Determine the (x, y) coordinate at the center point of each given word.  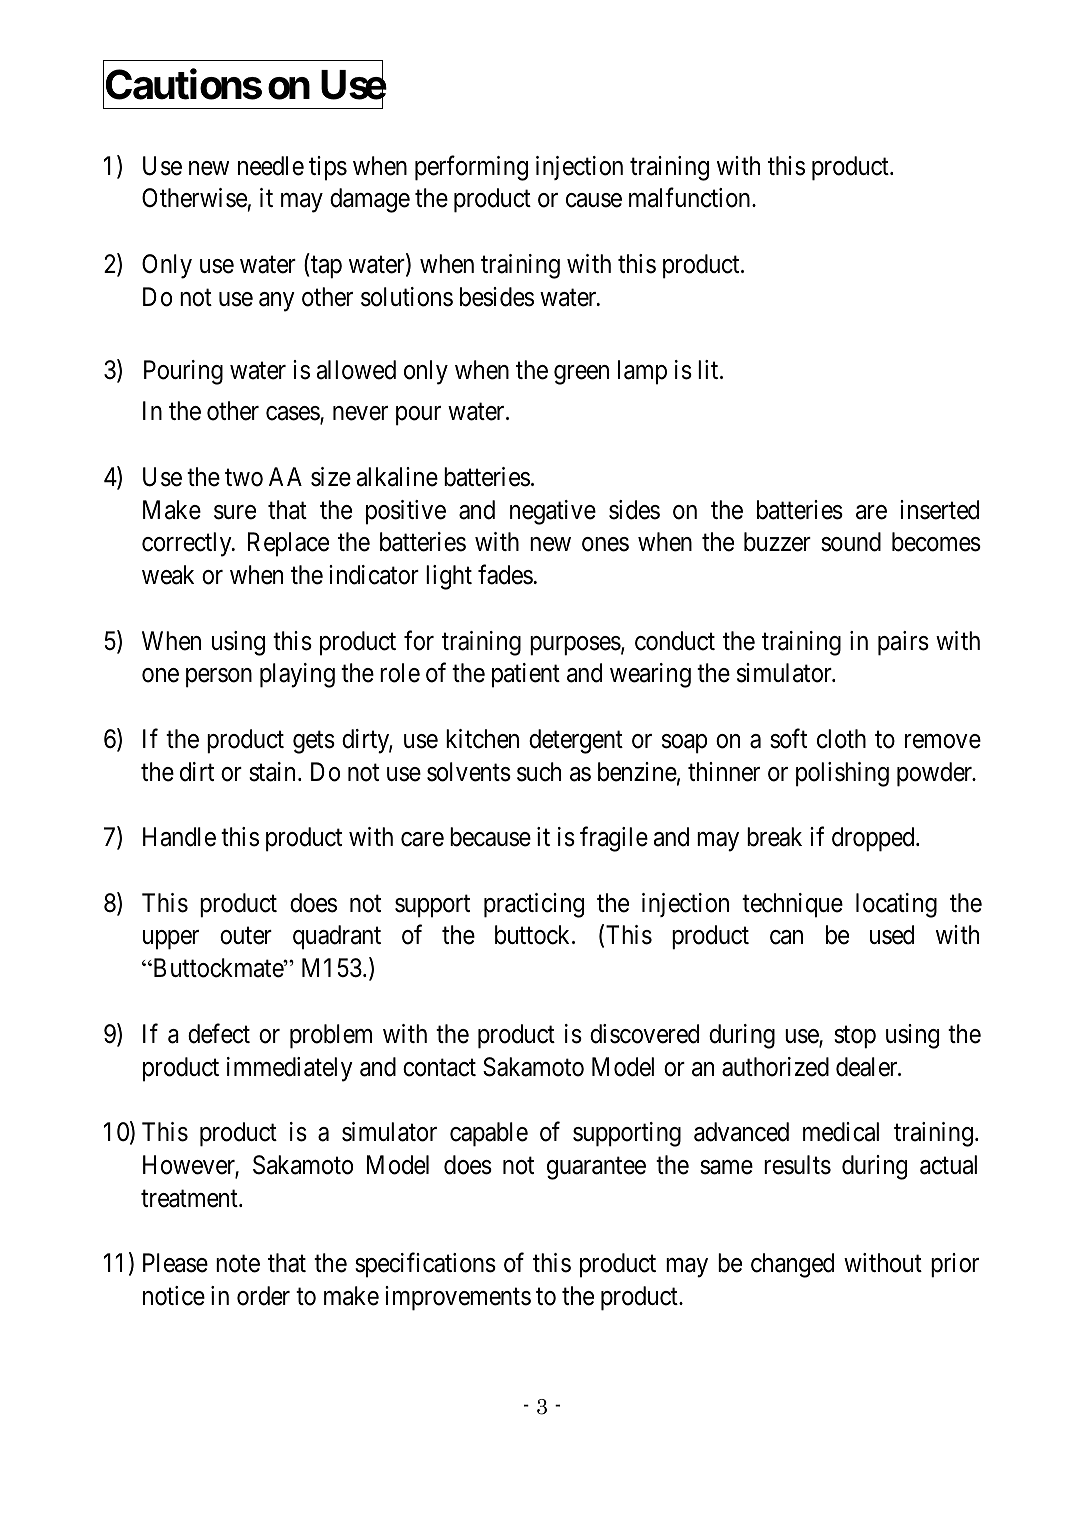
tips (328, 168)
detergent (576, 741)
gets (314, 742)
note (238, 1264)
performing (471, 168)
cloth (841, 739)
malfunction (691, 198)
